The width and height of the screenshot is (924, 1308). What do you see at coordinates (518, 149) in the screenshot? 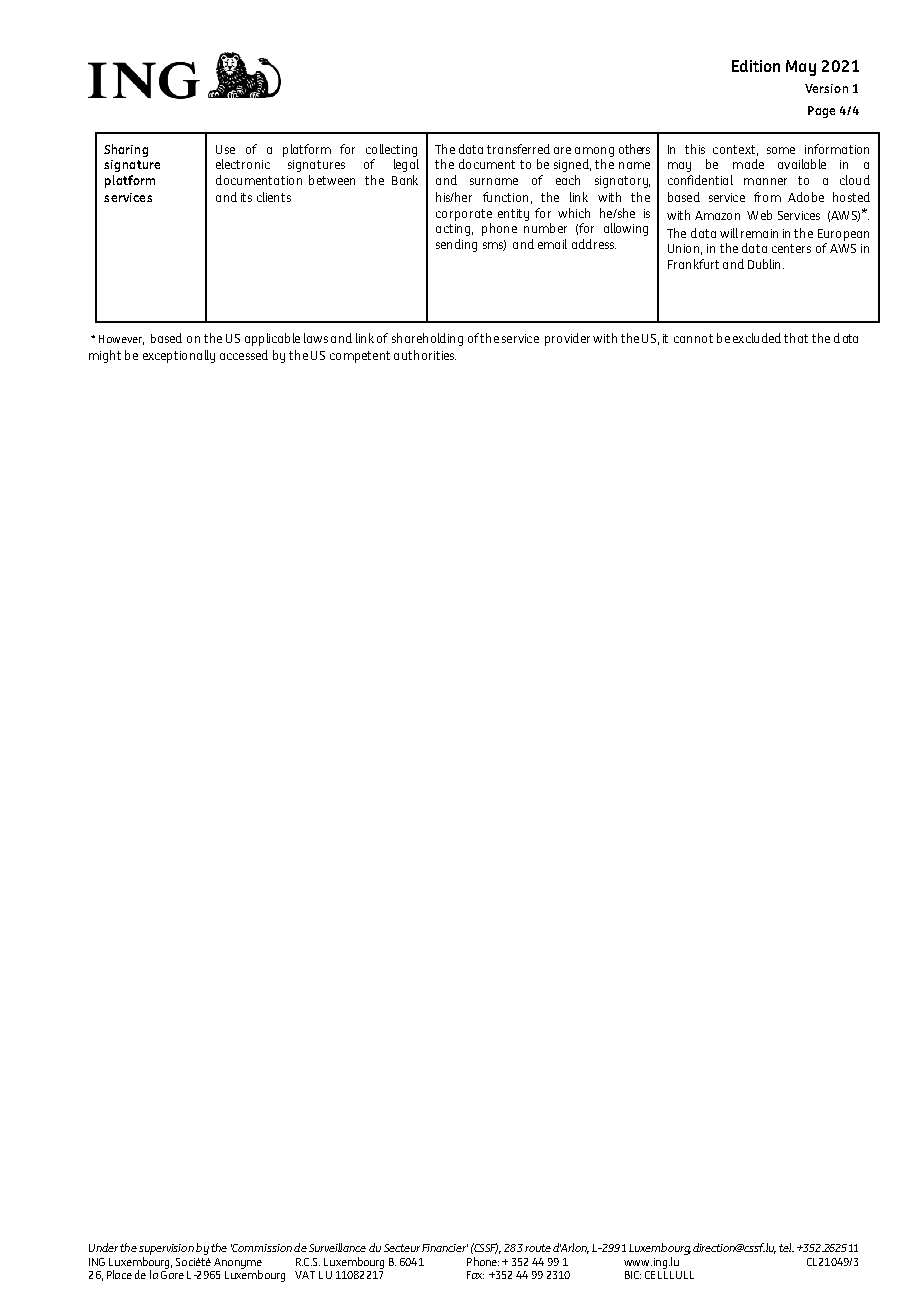
I see `transferred` at bounding box center [518, 149].
